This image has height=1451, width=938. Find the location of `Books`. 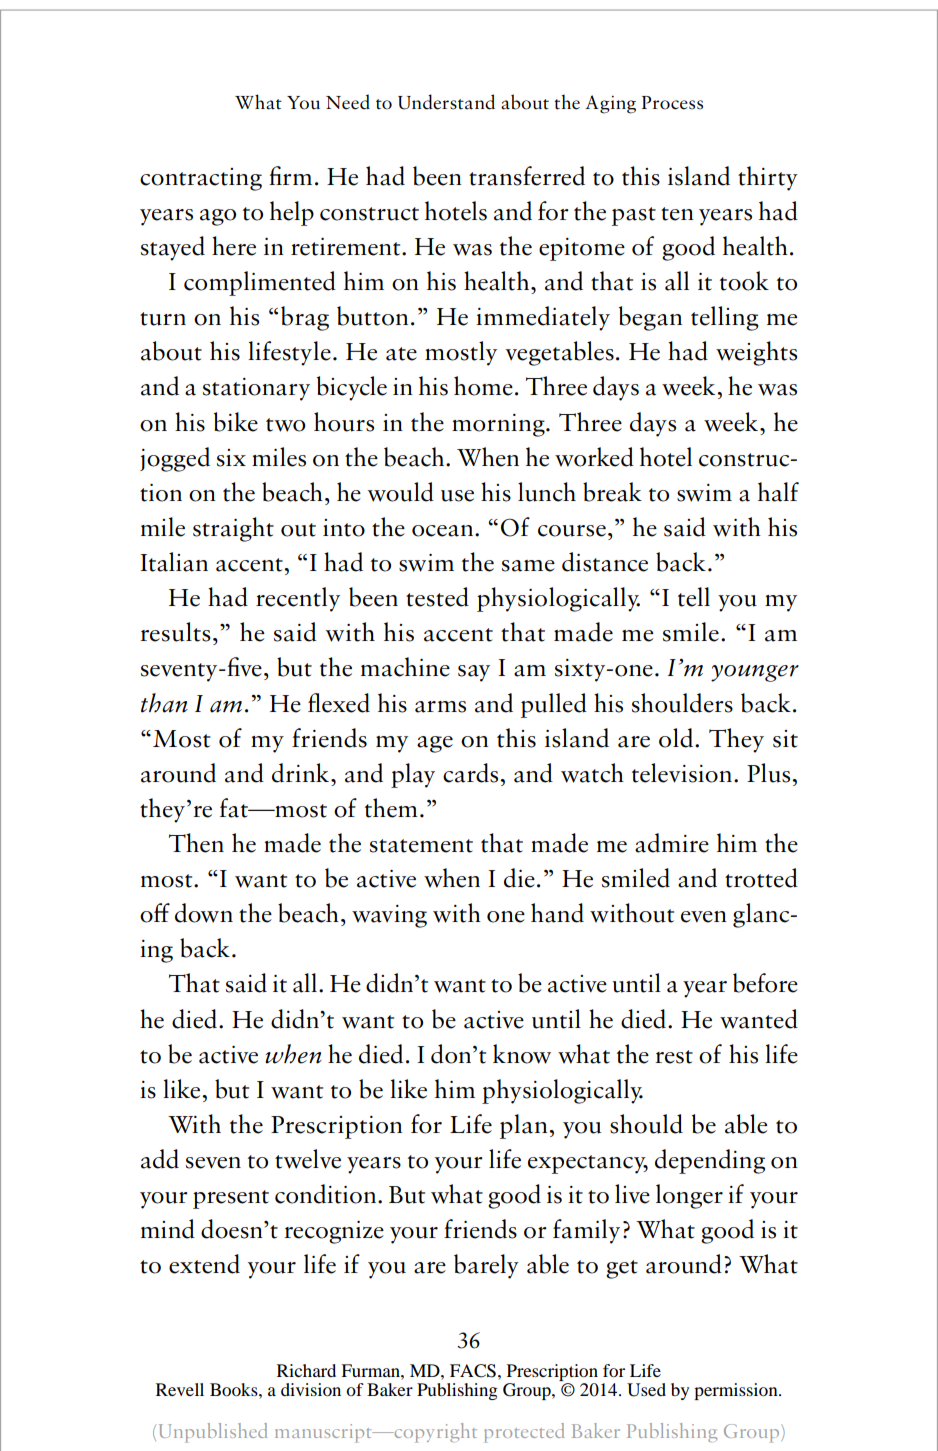

Books is located at coordinates (235, 1389).
